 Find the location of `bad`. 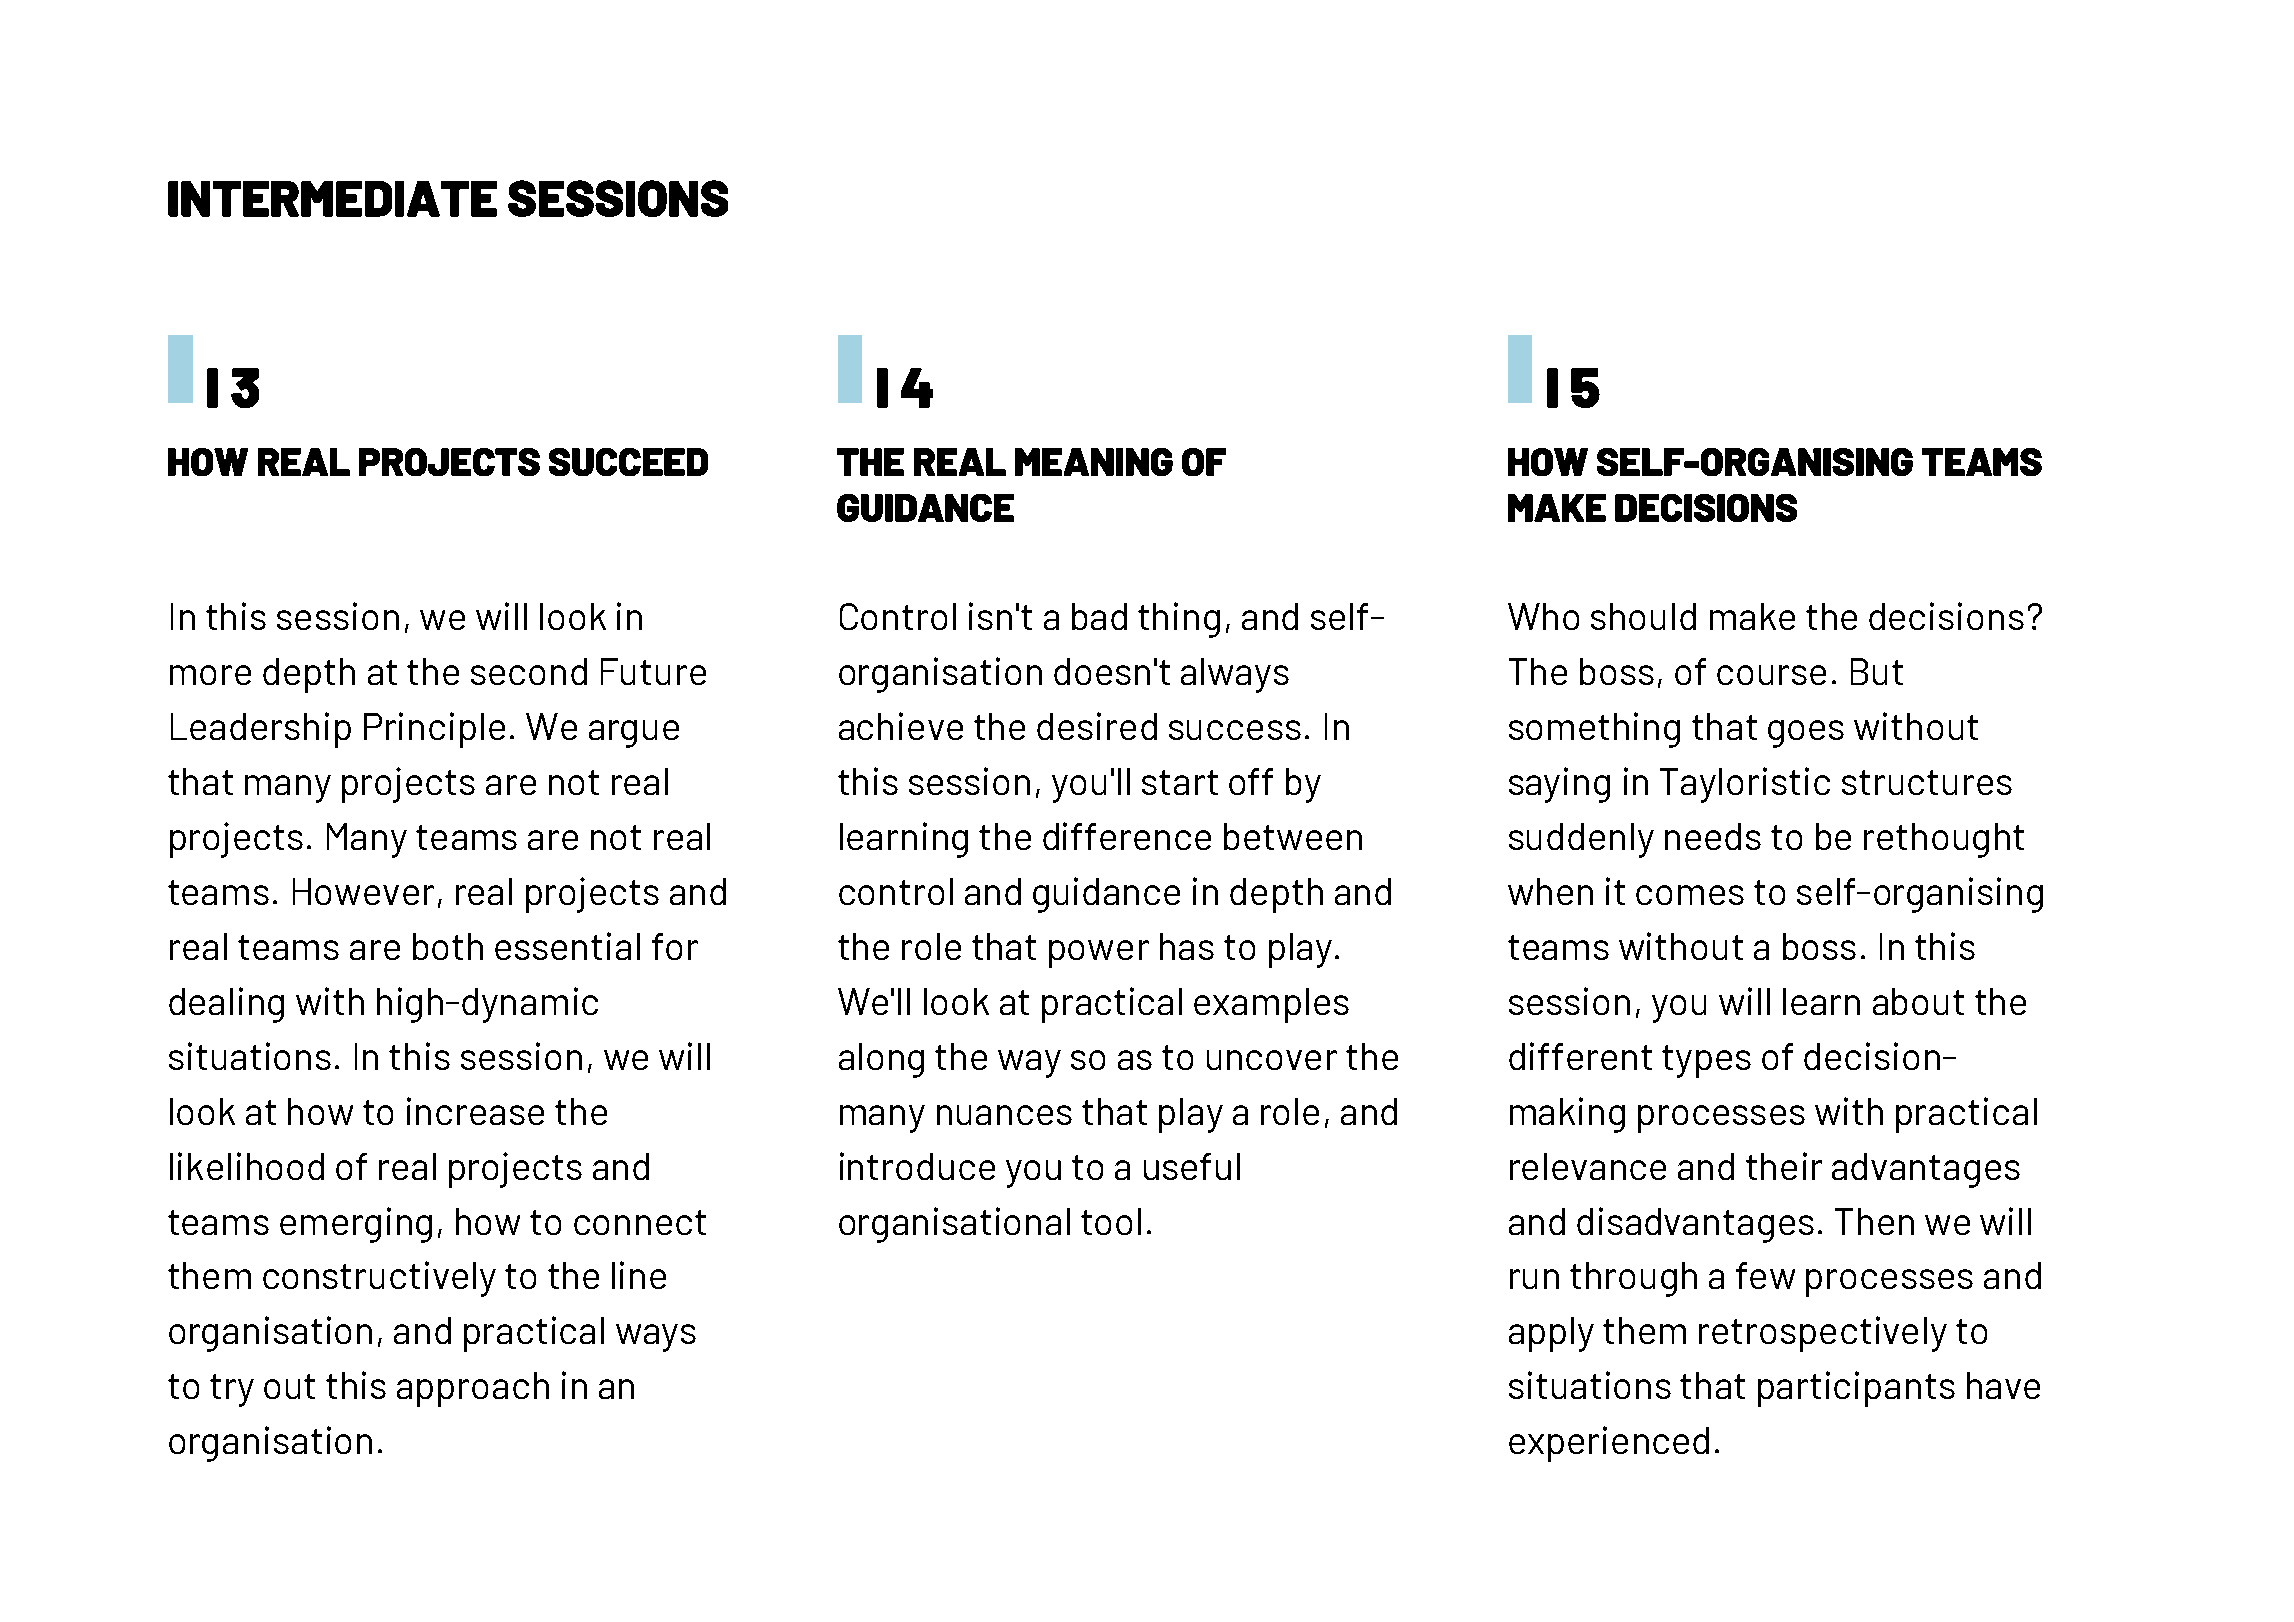

bad is located at coordinates (1099, 616).
